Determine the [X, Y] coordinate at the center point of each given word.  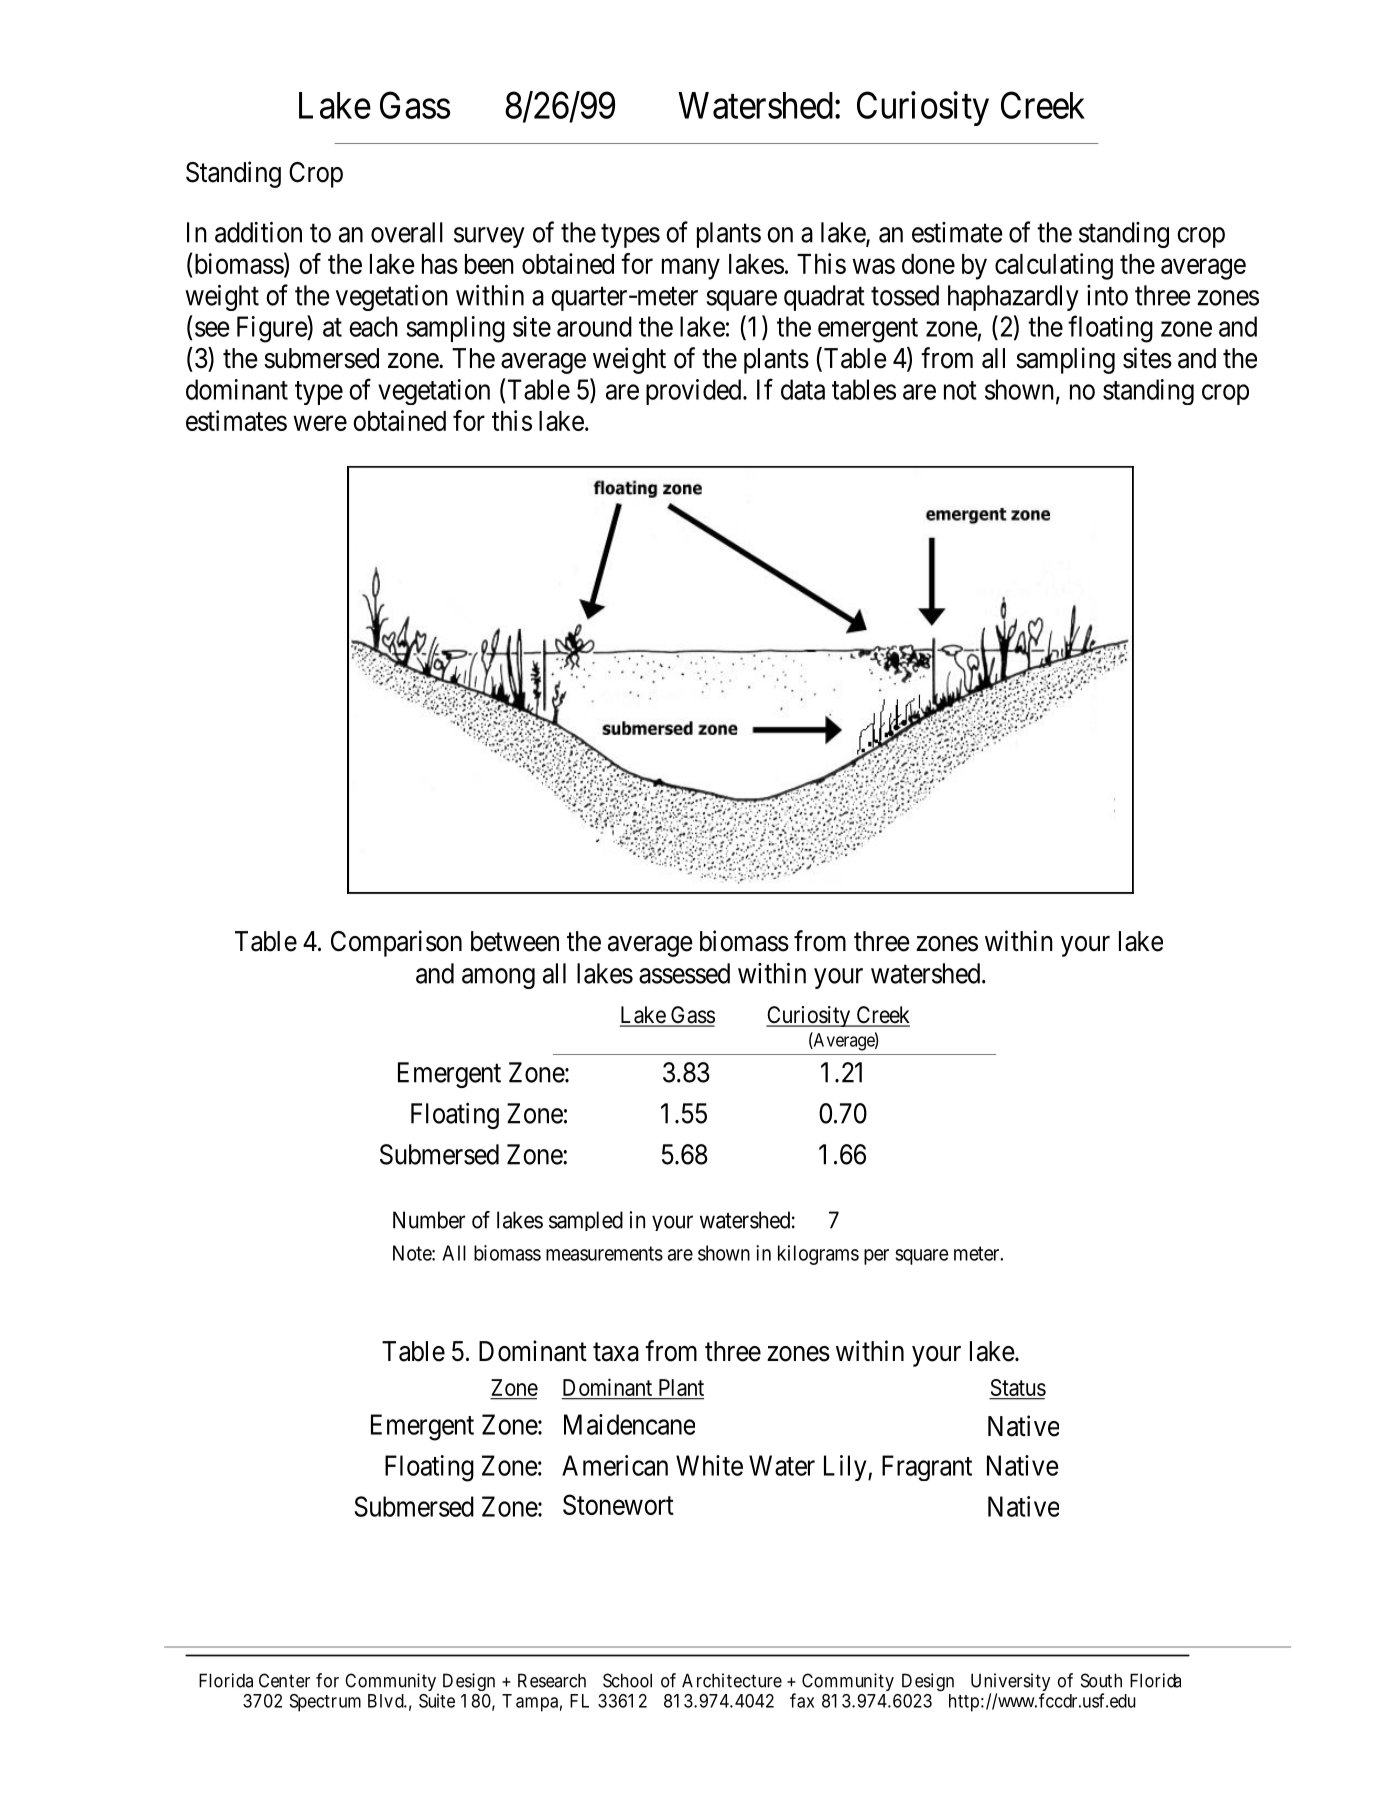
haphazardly [1013, 298]
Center [284, 1680]
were [320, 423]
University [1010, 1683]
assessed [684, 973]
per [876, 1257]
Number [429, 1220]
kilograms [818, 1255]
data [803, 389]
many [691, 269]
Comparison [396, 943]
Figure [272, 329]
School [627, 1680]
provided [695, 392]
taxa [616, 1352]
